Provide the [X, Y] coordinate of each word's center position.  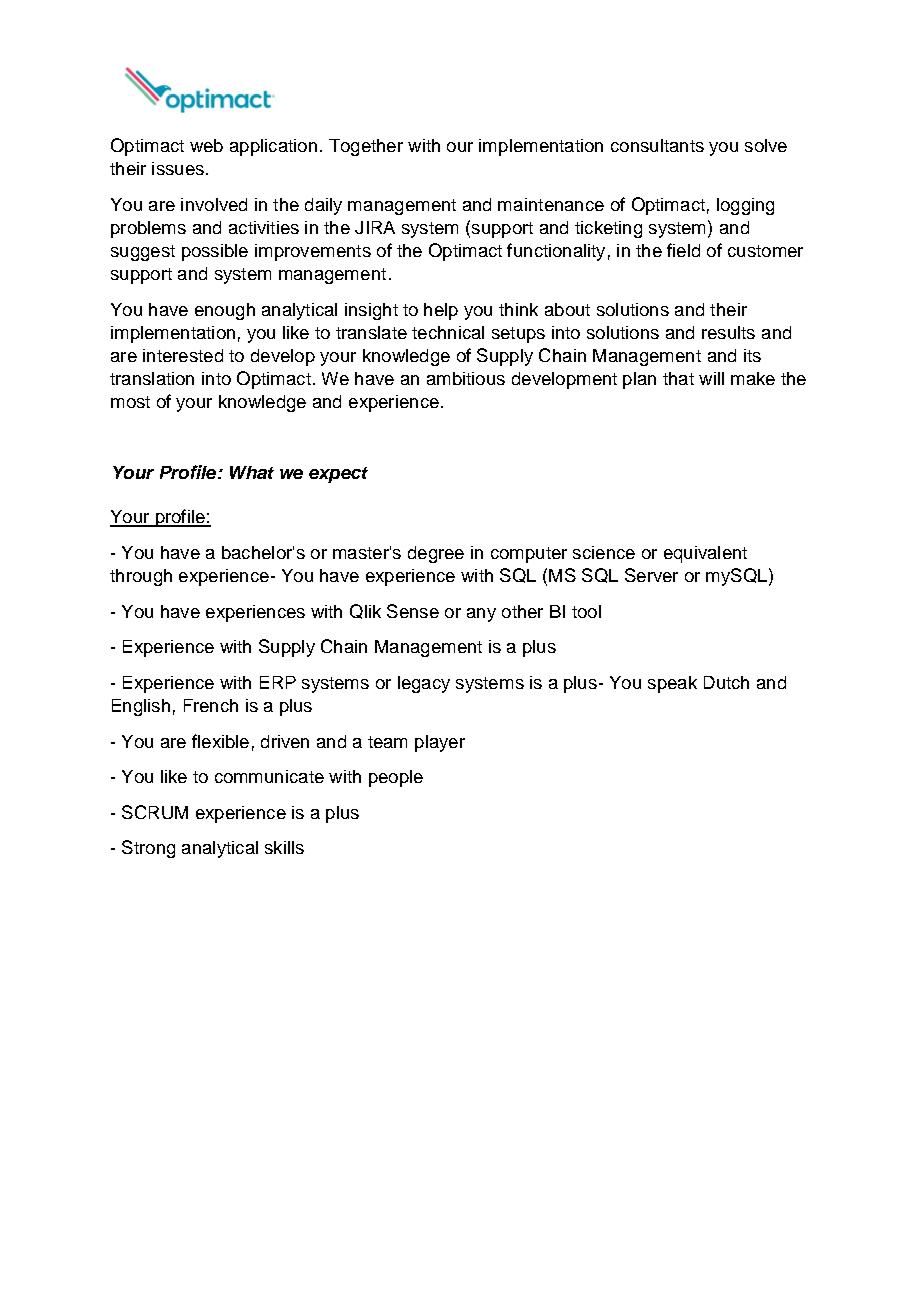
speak [672, 684]
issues [178, 168]
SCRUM [155, 812]
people [396, 778]
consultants [657, 145]
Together [366, 147]
